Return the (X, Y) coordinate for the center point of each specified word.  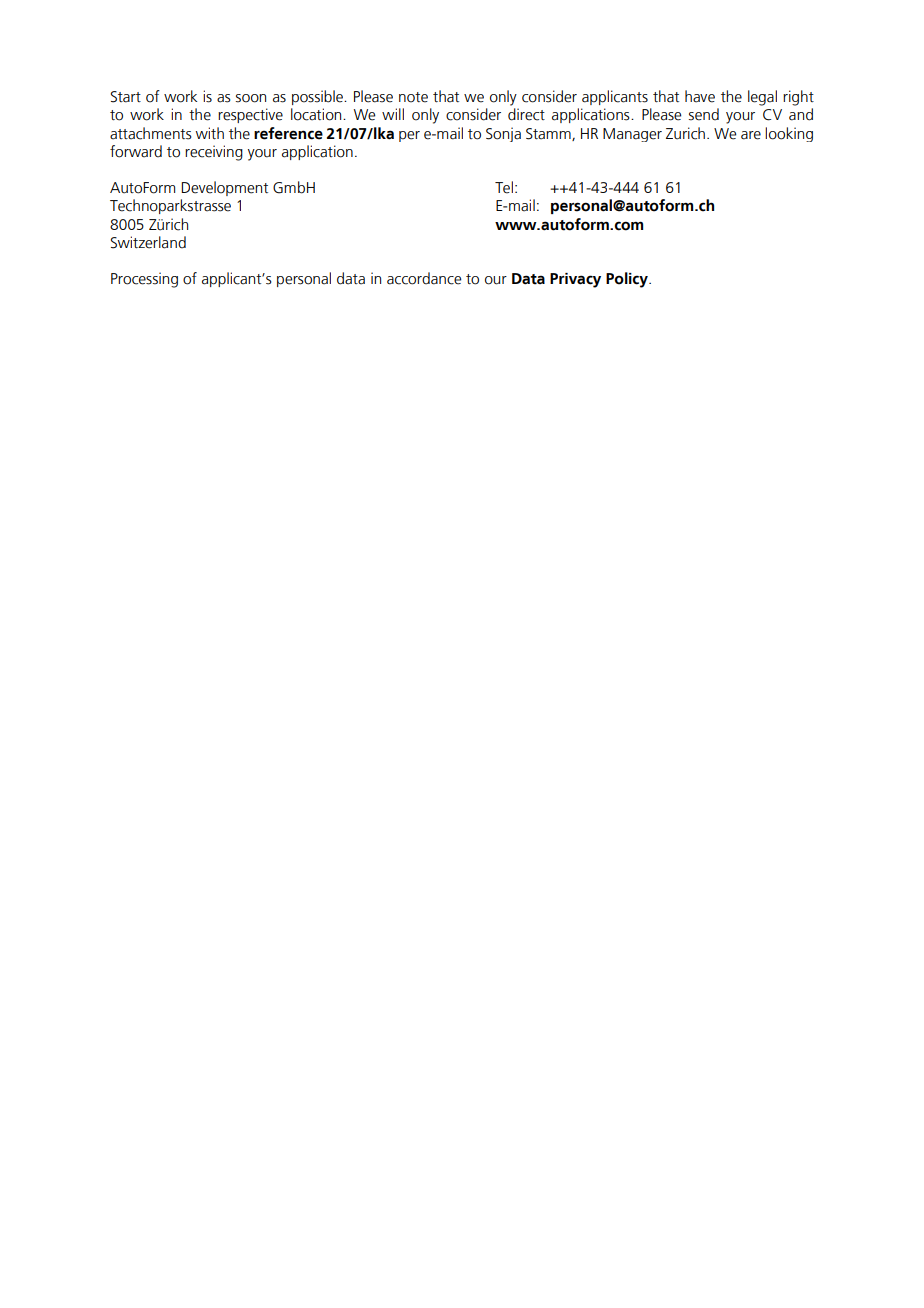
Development (224, 188)
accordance (424, 278)
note (413, 97)
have (700, 96)
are (751, 135)
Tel (504, 187)
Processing (144, 280)
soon (251, 98)
